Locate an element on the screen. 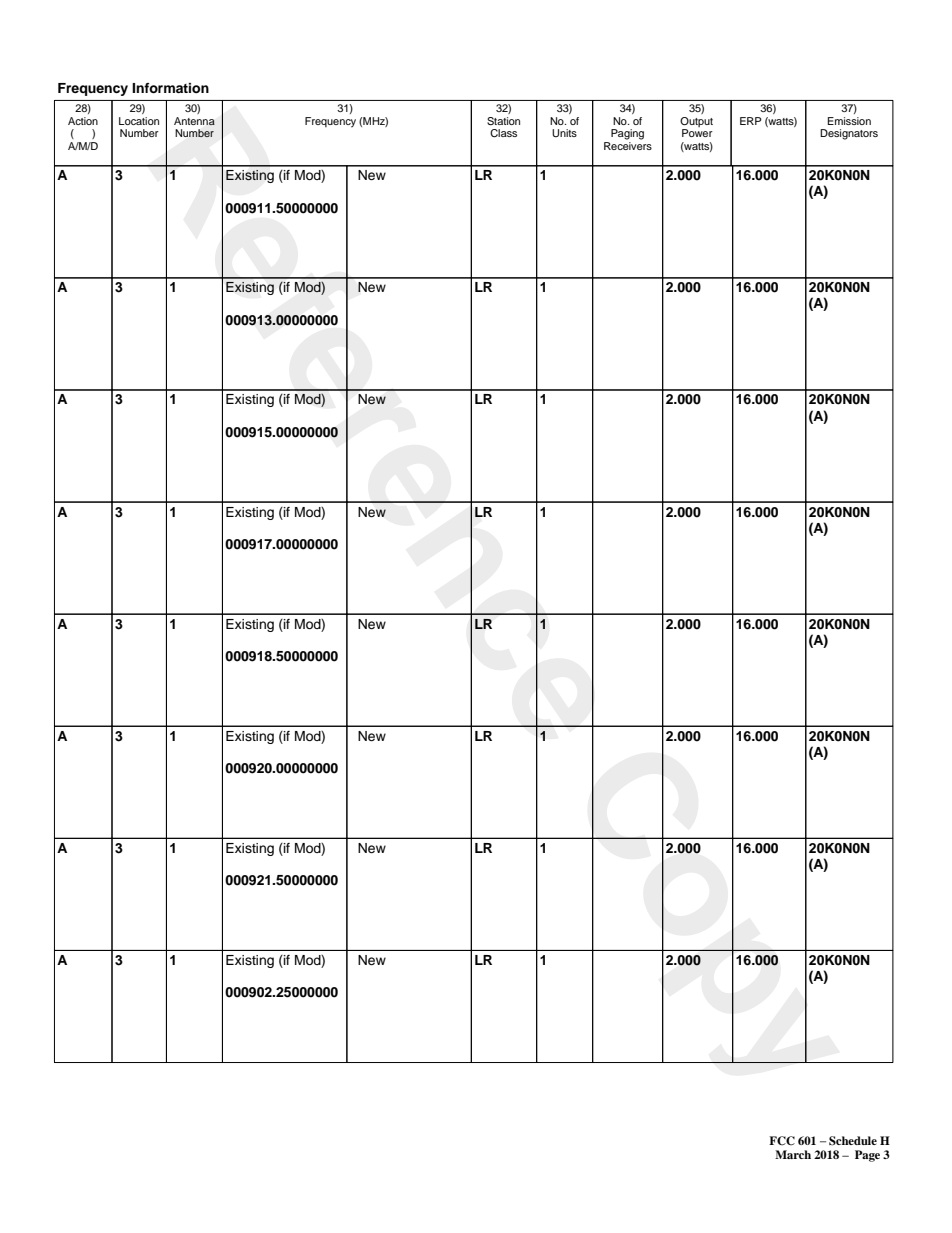 The width and height of the screenshot is (952, 1233). ERP is located at coordinates (751, 121).
